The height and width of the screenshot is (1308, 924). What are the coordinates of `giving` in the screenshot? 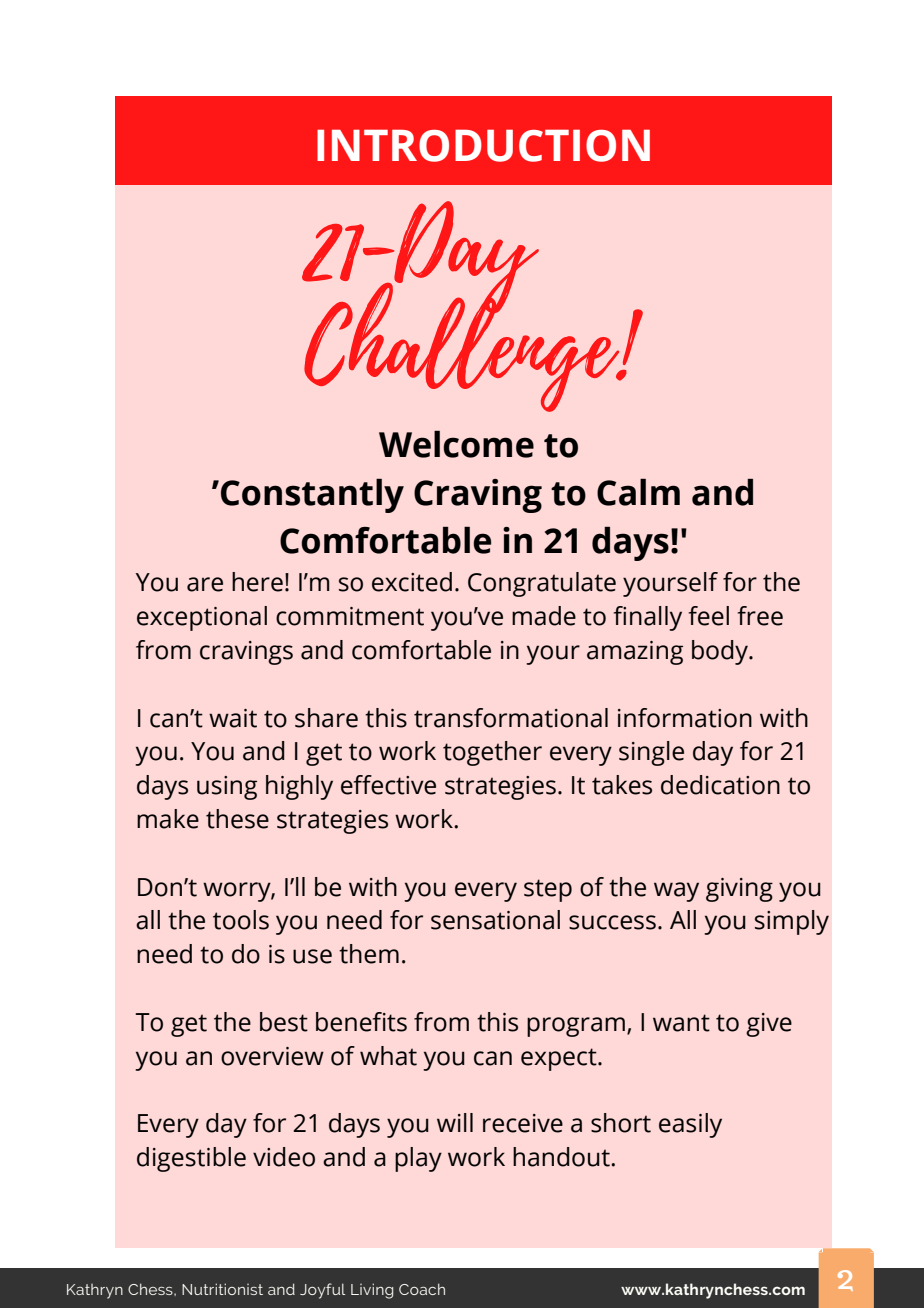 It's located at (739, 890).
